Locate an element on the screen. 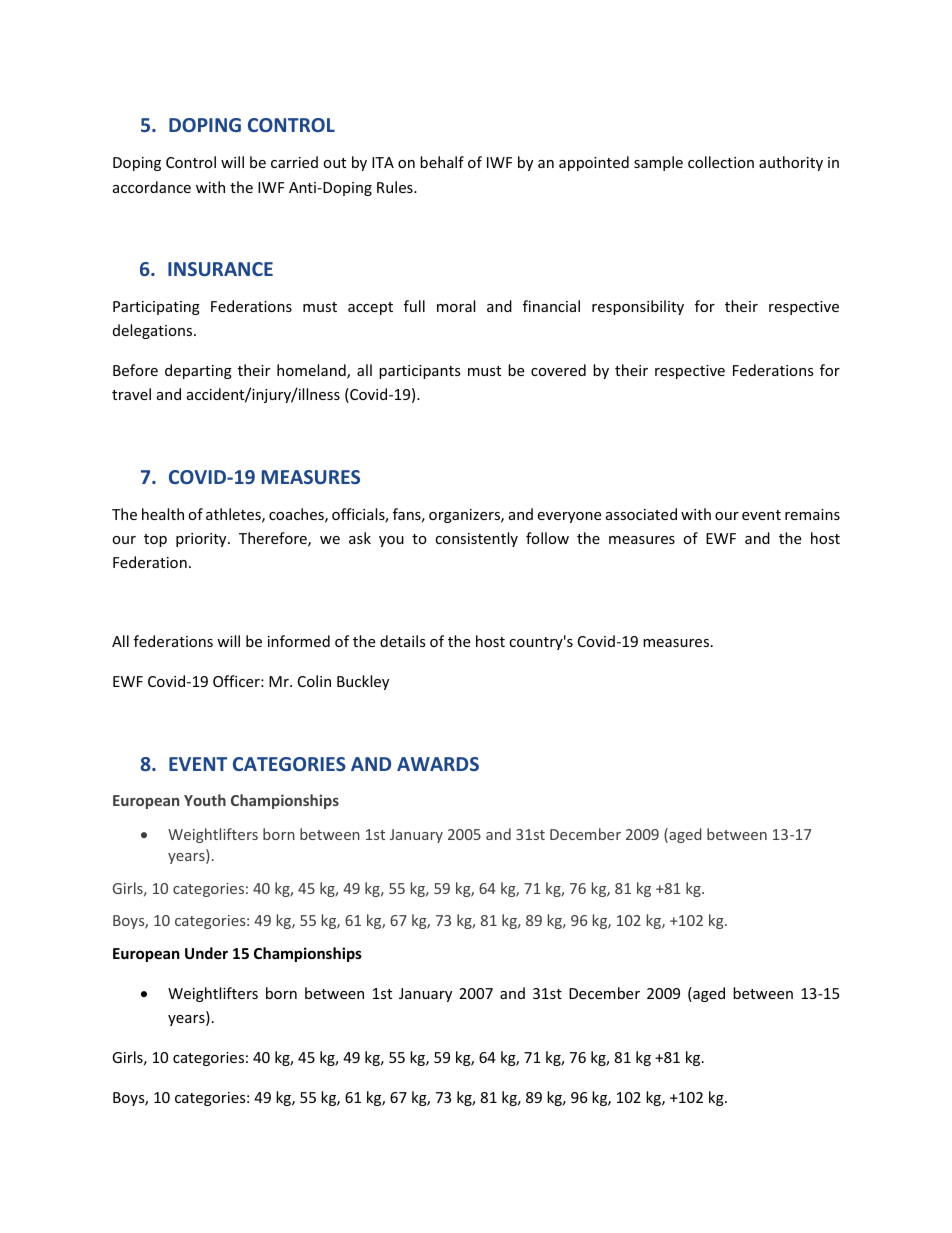 The width and height of the screenshot is (952, 1233). AWARDS is located at coordinates (438, 764).
